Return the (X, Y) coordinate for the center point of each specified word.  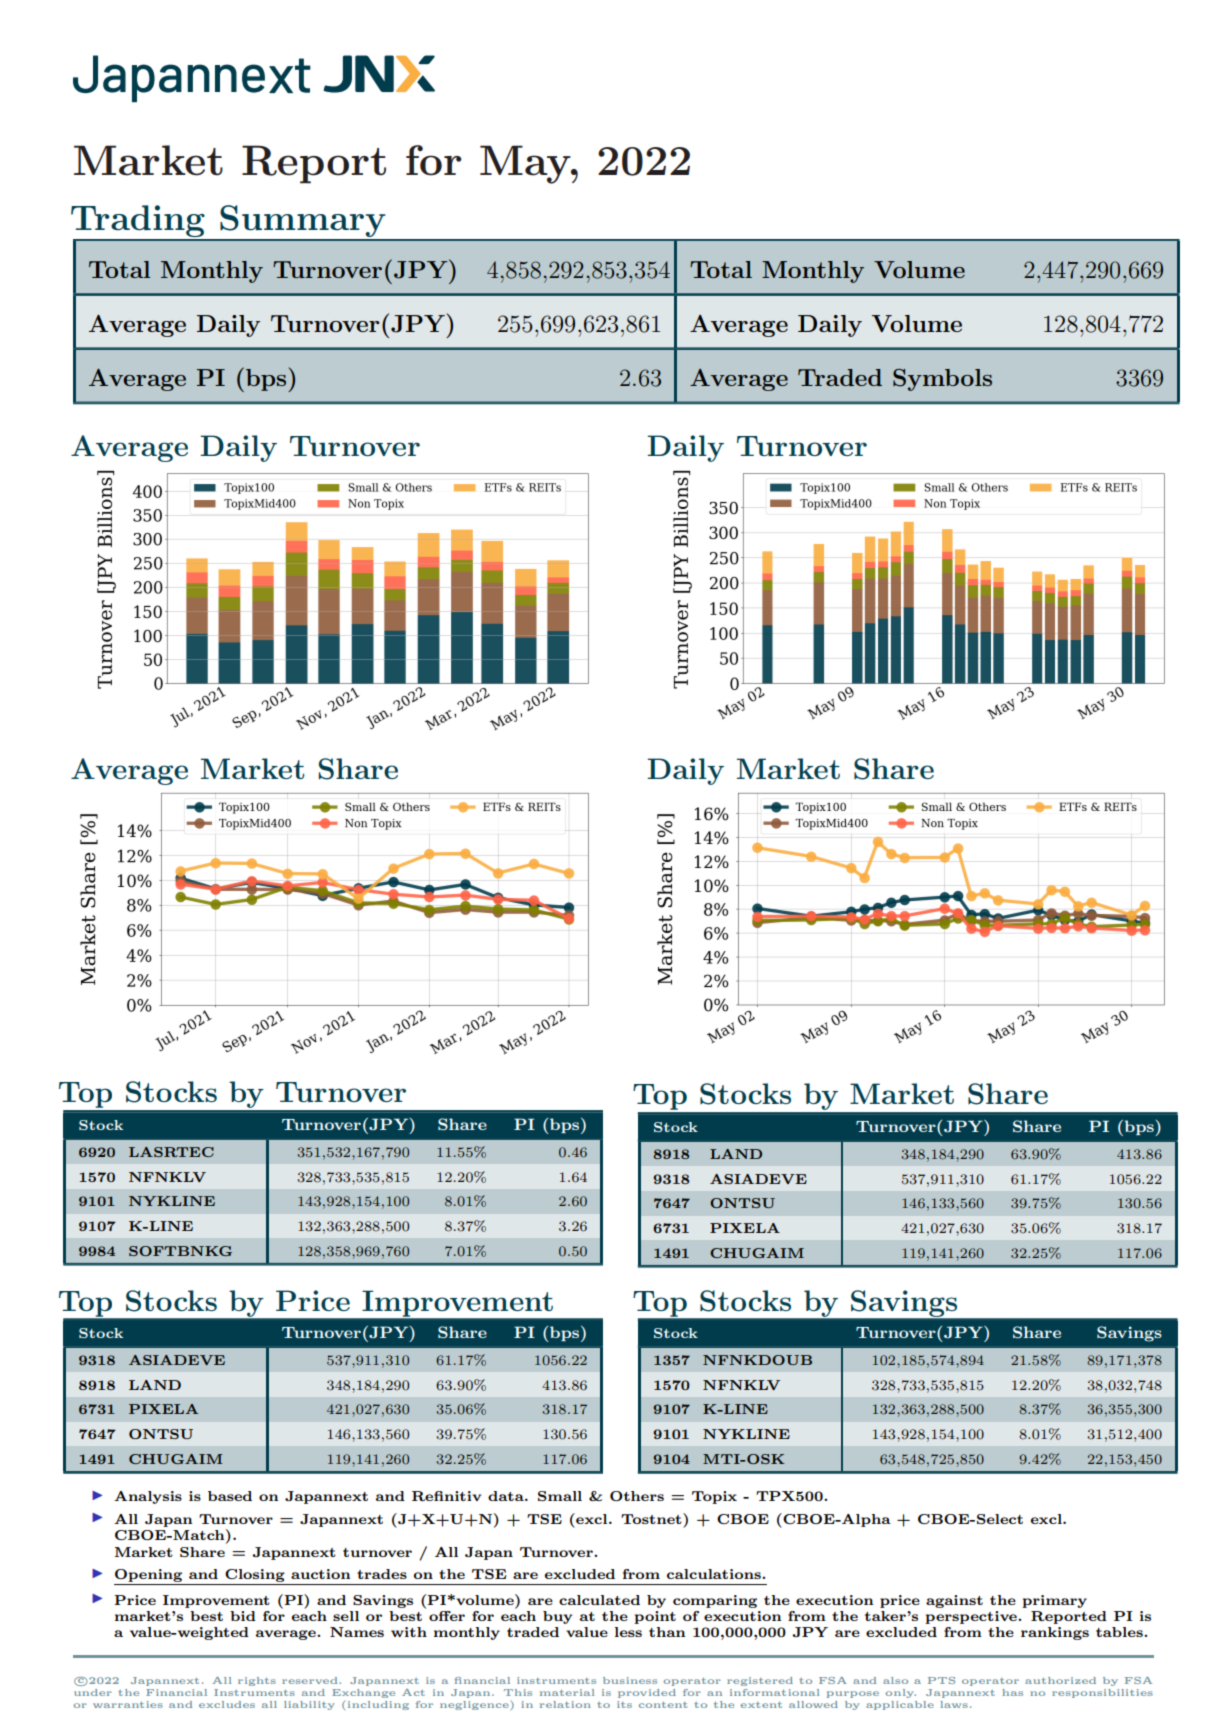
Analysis (148, 1497)
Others (637, 1496)
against (954, 1601)
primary (1054, 1601)
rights (257, 1681)
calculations (715, 1574)
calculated (599, 1600)
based (230, 1496)
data (507, 1496)
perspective (972, 1617)
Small (560, 1496)
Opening (149, 1577)
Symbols (942, 380)
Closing (255, 1577)
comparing (715, 1601)
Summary (303, 222)
